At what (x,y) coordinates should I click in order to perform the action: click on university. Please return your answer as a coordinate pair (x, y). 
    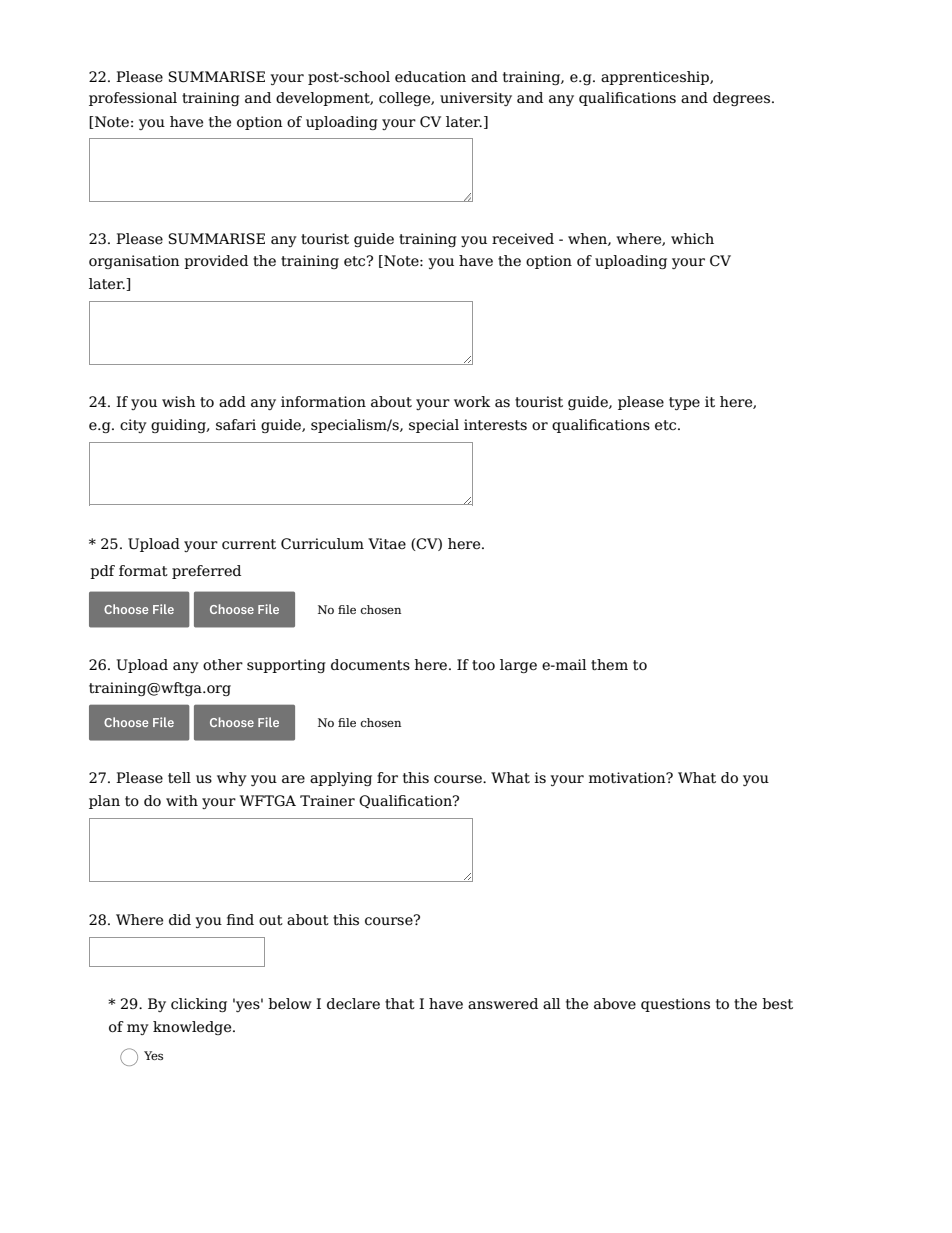
    Looking at the image, I should click on (476, 99).
